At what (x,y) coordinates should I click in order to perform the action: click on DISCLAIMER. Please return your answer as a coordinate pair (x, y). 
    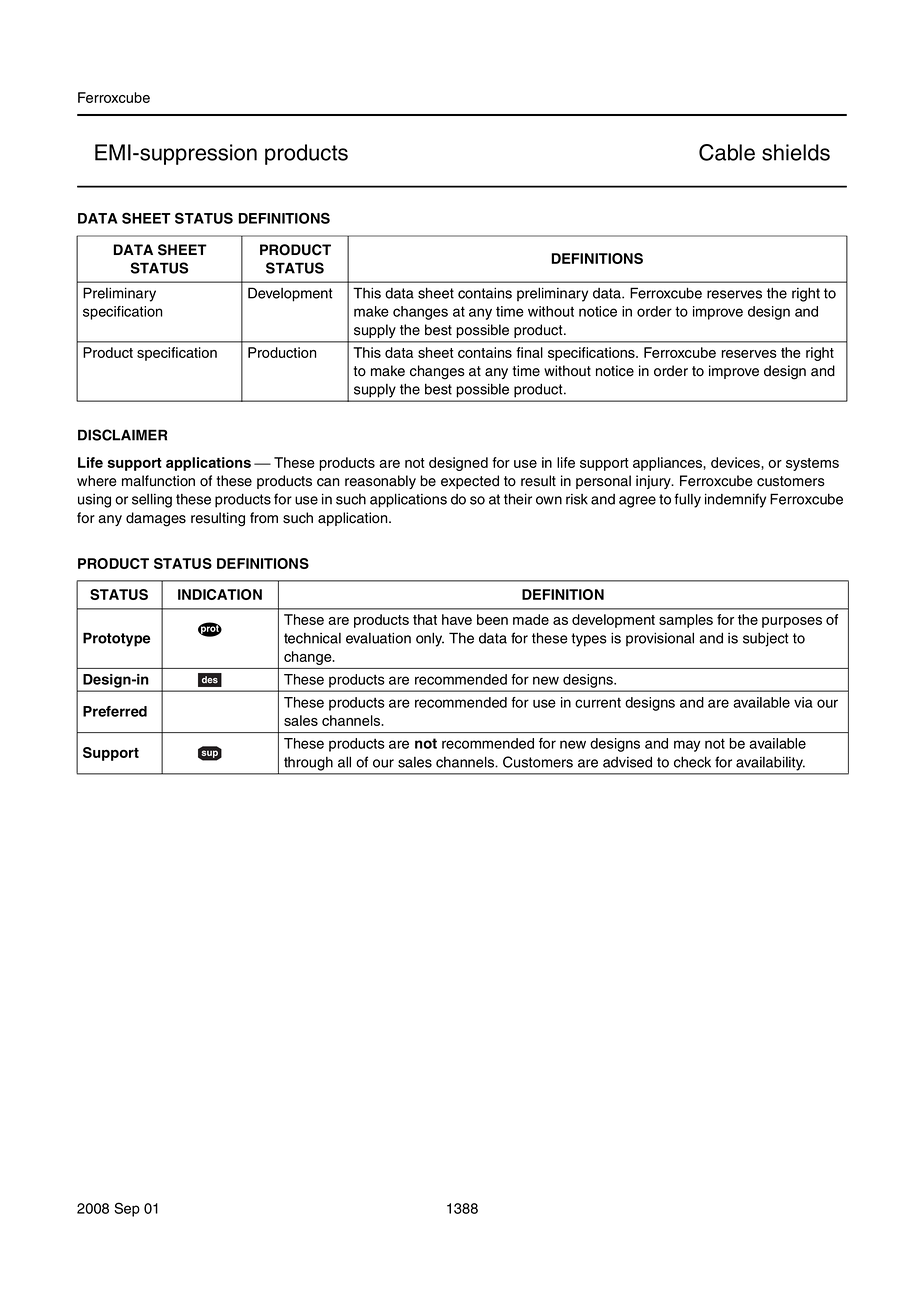
    Looking at the image, I should click on (122, 435).
